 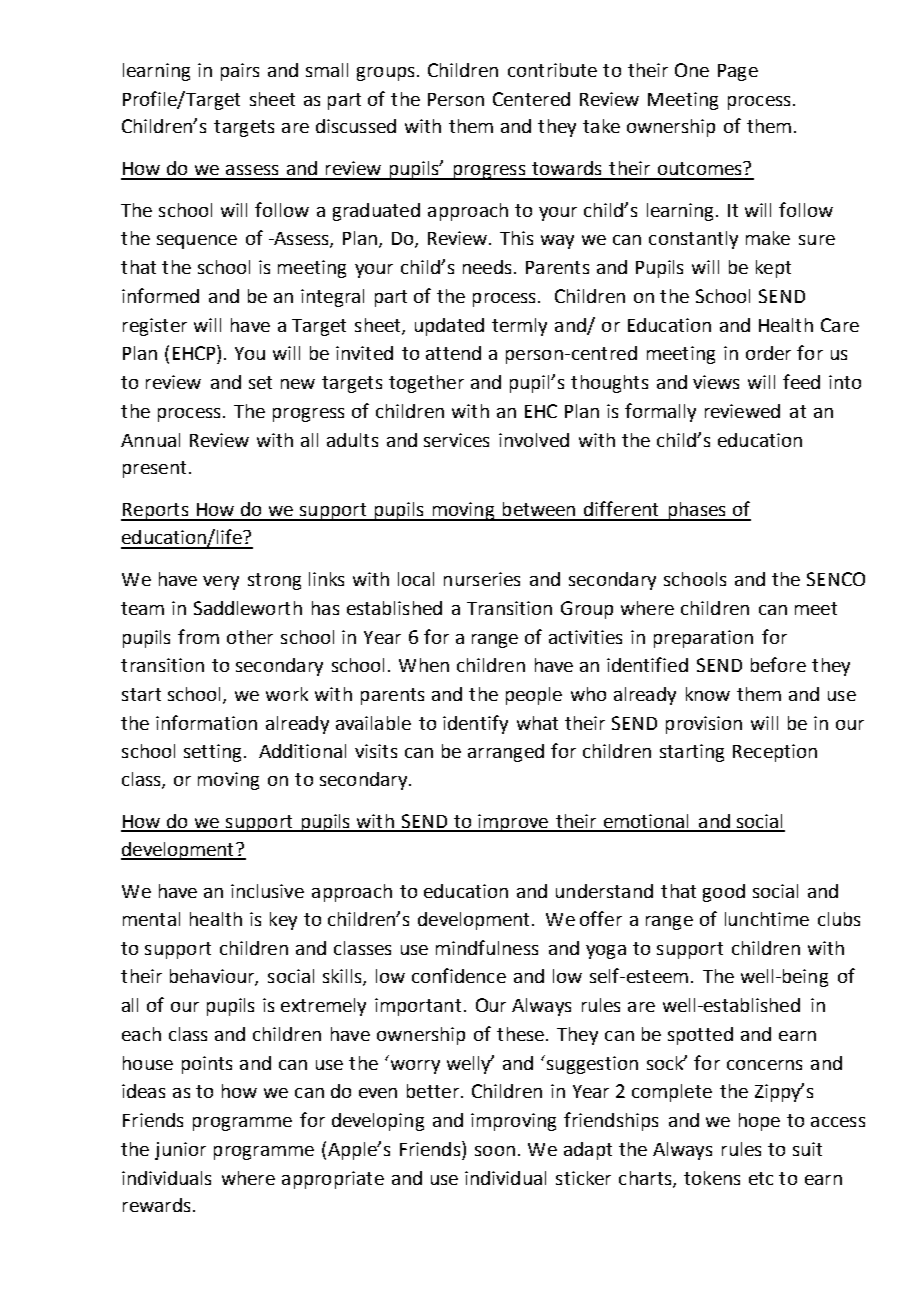 What do you see at coordinates (180, 1151) in the document?
I see `junior` at bounding box center [180, 1151].
